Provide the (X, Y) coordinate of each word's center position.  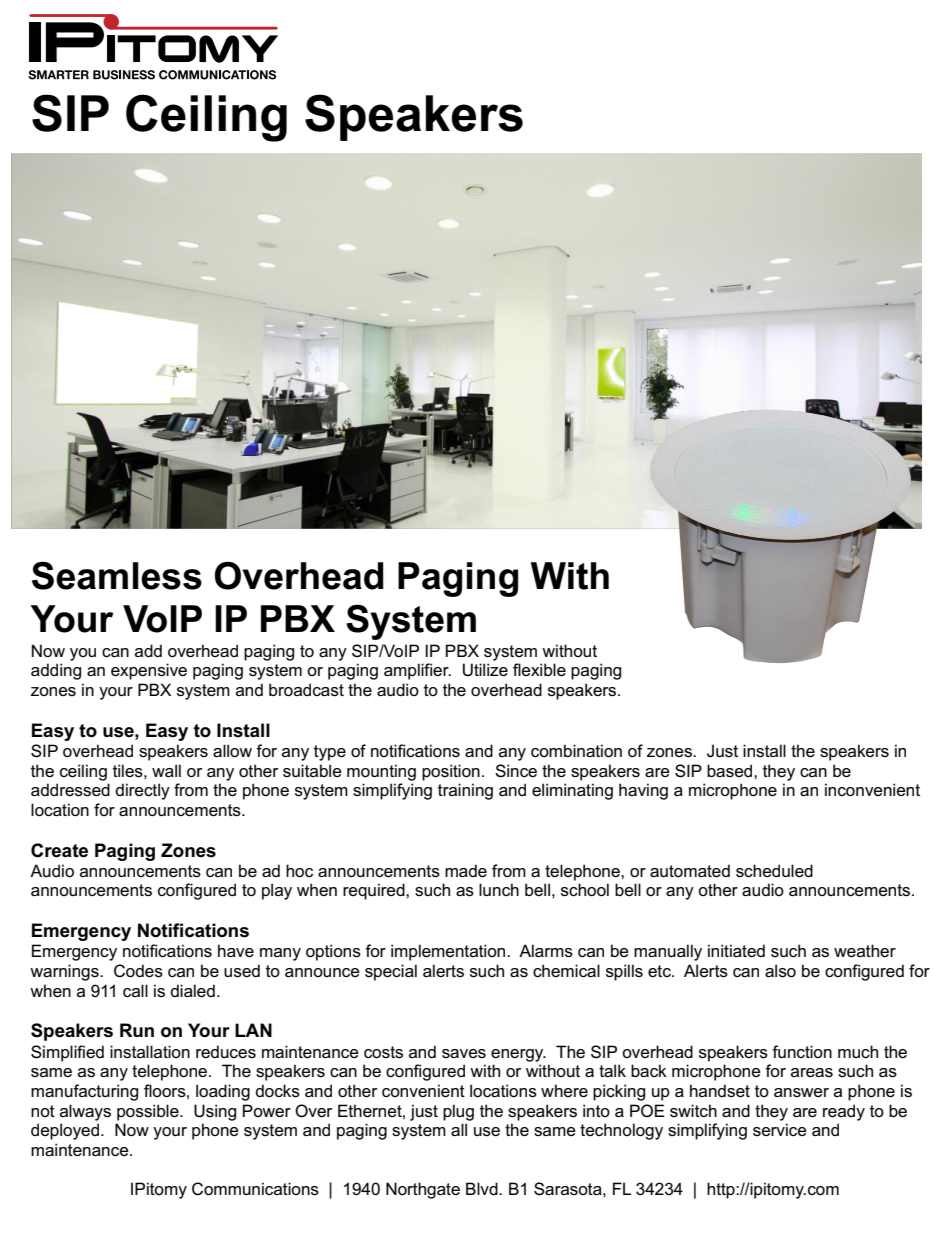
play (277, 891)
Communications (255, 1189)
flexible (539, 670)
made (466, 871)
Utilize (485, 670)
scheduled (774, 871)
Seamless (117, 575)
